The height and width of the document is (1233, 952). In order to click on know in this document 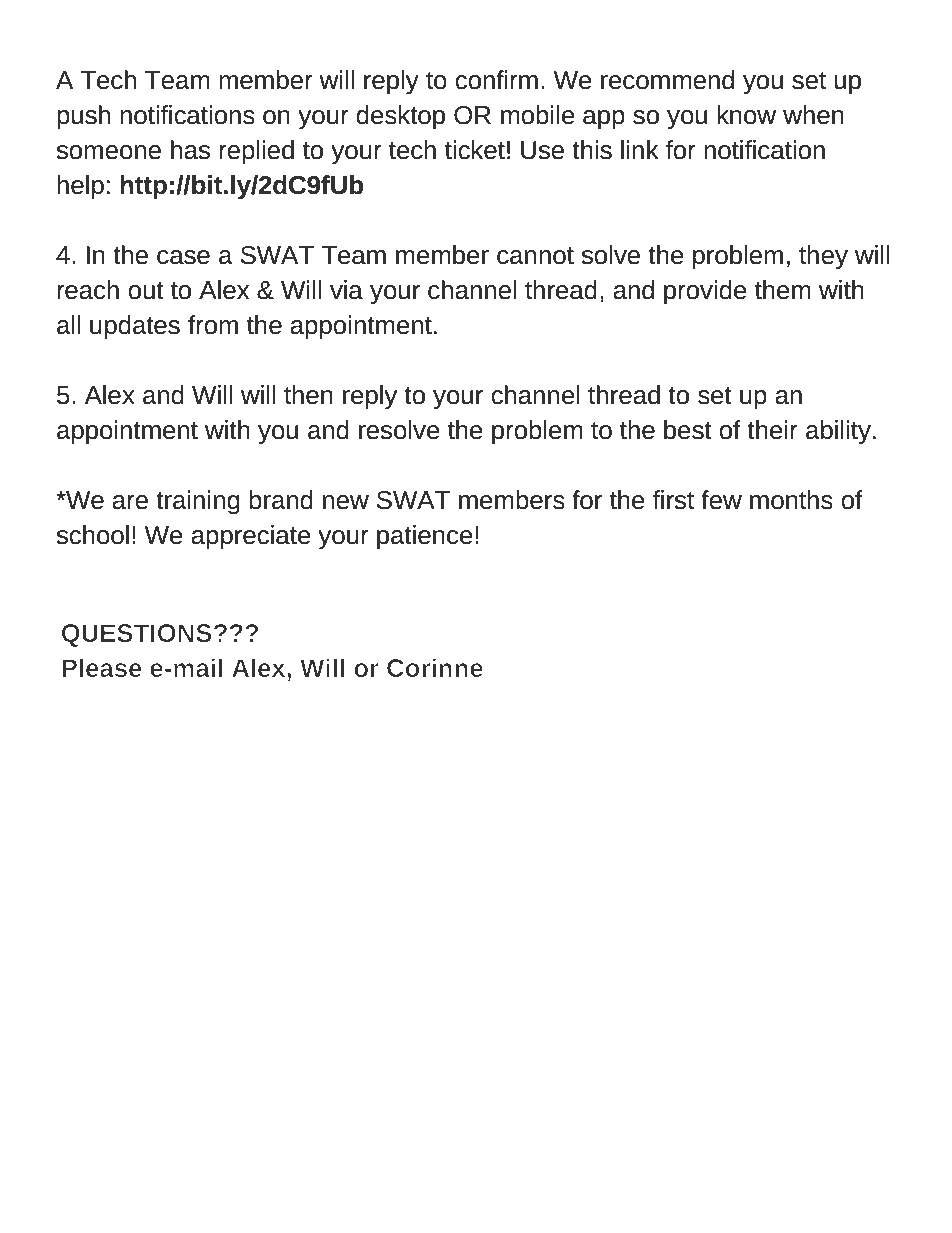, I will do `click(746, 115)`.
